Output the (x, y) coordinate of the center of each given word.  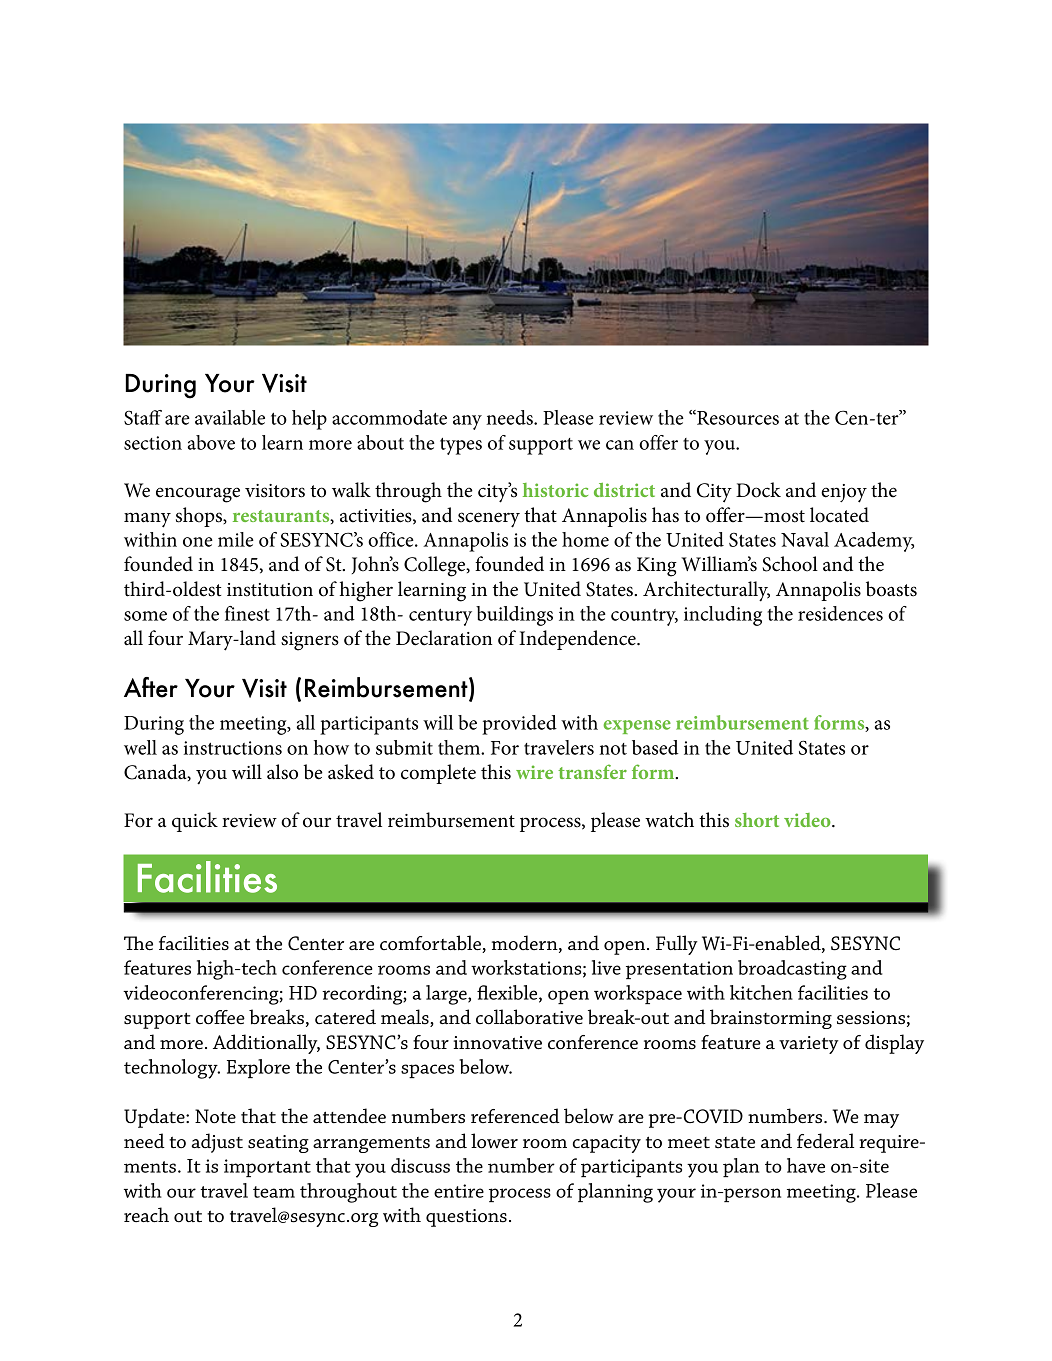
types (461, 446)
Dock (758, 490)
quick (195, 822)
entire (459, 1191)
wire (534, 772)
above (211, 442)
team (274, 1192)
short (757, 820)
